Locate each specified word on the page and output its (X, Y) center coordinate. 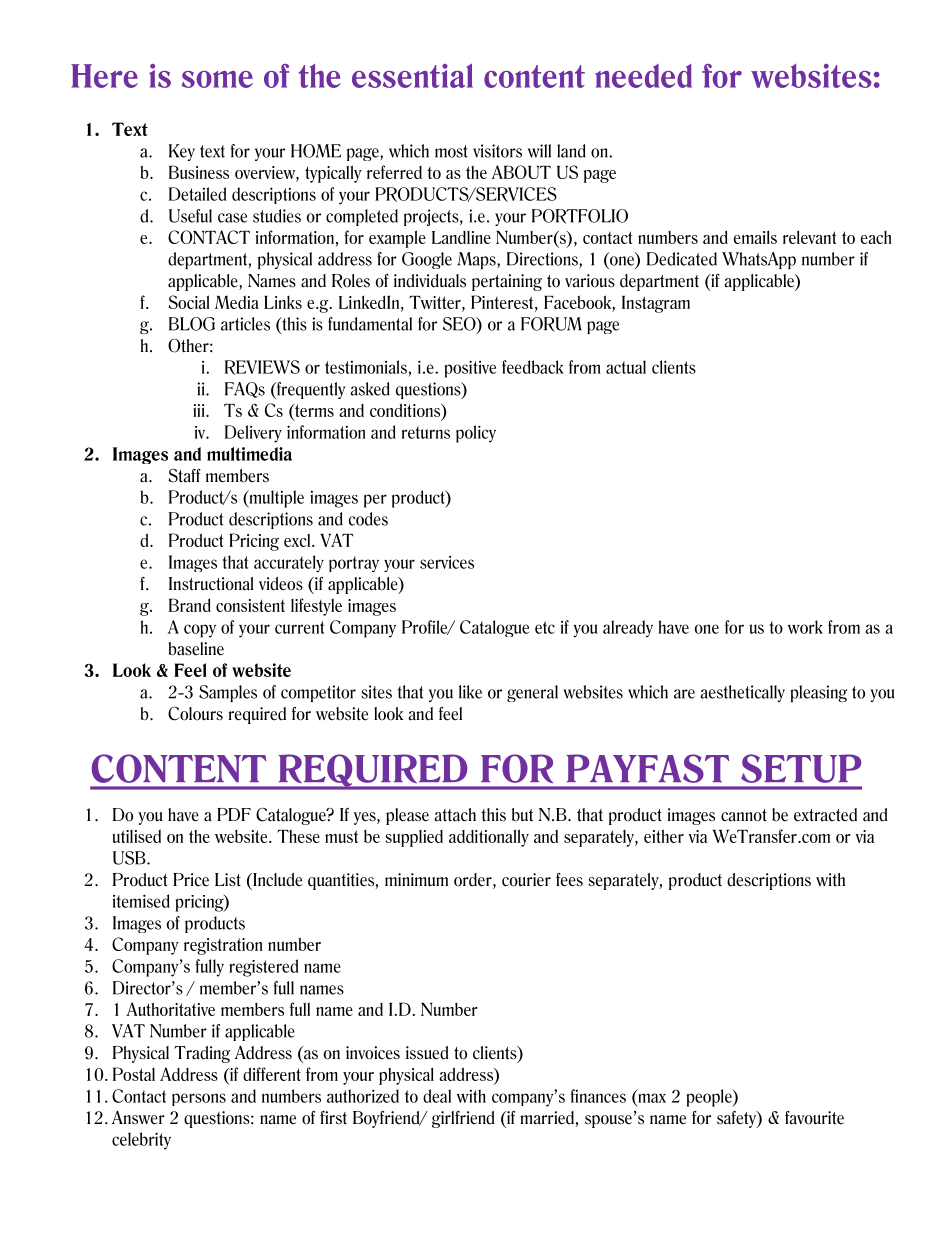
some (217, 79)
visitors (497, 151)
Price (191, 880)
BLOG (192, 324)
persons (199, 1099)
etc (545, 627)
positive (470, 369)
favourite (814, 1118)
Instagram (656, 304)
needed (643, 76)
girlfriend (463, 1119)
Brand (190, 605)
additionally (489, 838)
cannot (744, 815)
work (805, 627)
